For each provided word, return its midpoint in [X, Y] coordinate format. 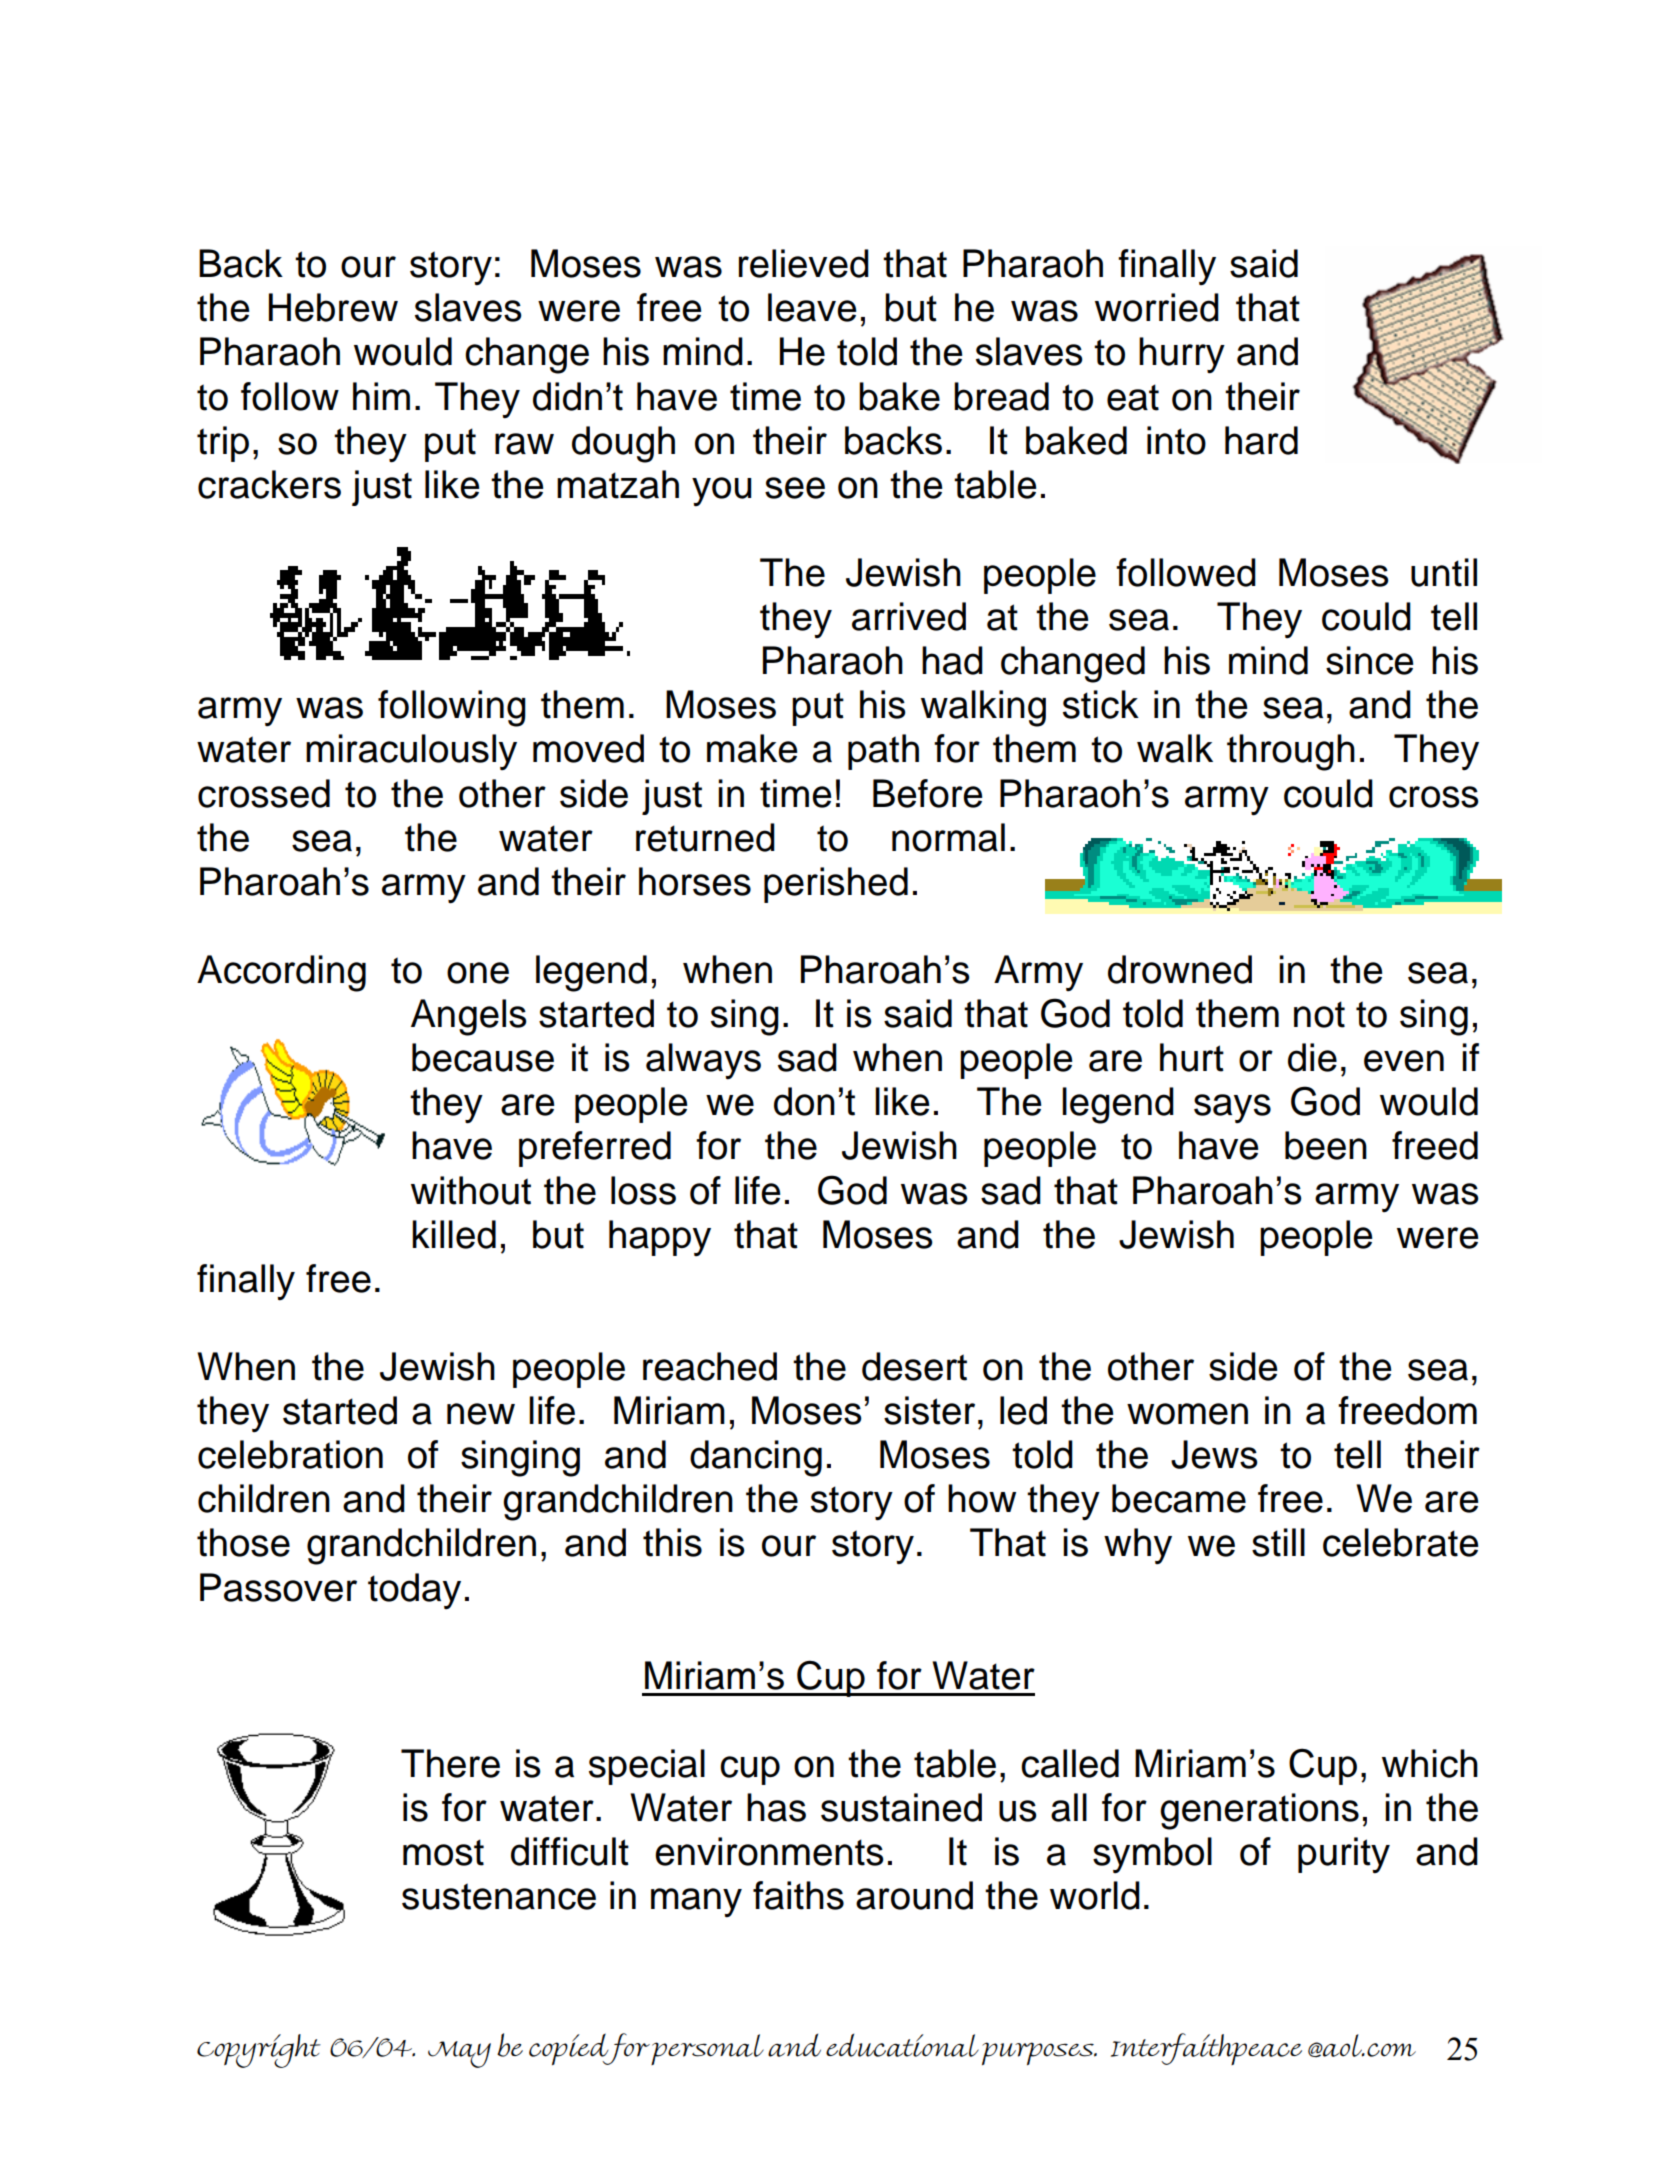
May [459, 2054]
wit [434, 1190]
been [1326, 1145]
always [703, 1061]
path [883, 752]
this [672, 1542]
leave [812, 307]
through [1291, 752]
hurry [1182, 355]
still [1278, 1542]
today [414, 1591]
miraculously [411, 752]
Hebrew [333, 307]
